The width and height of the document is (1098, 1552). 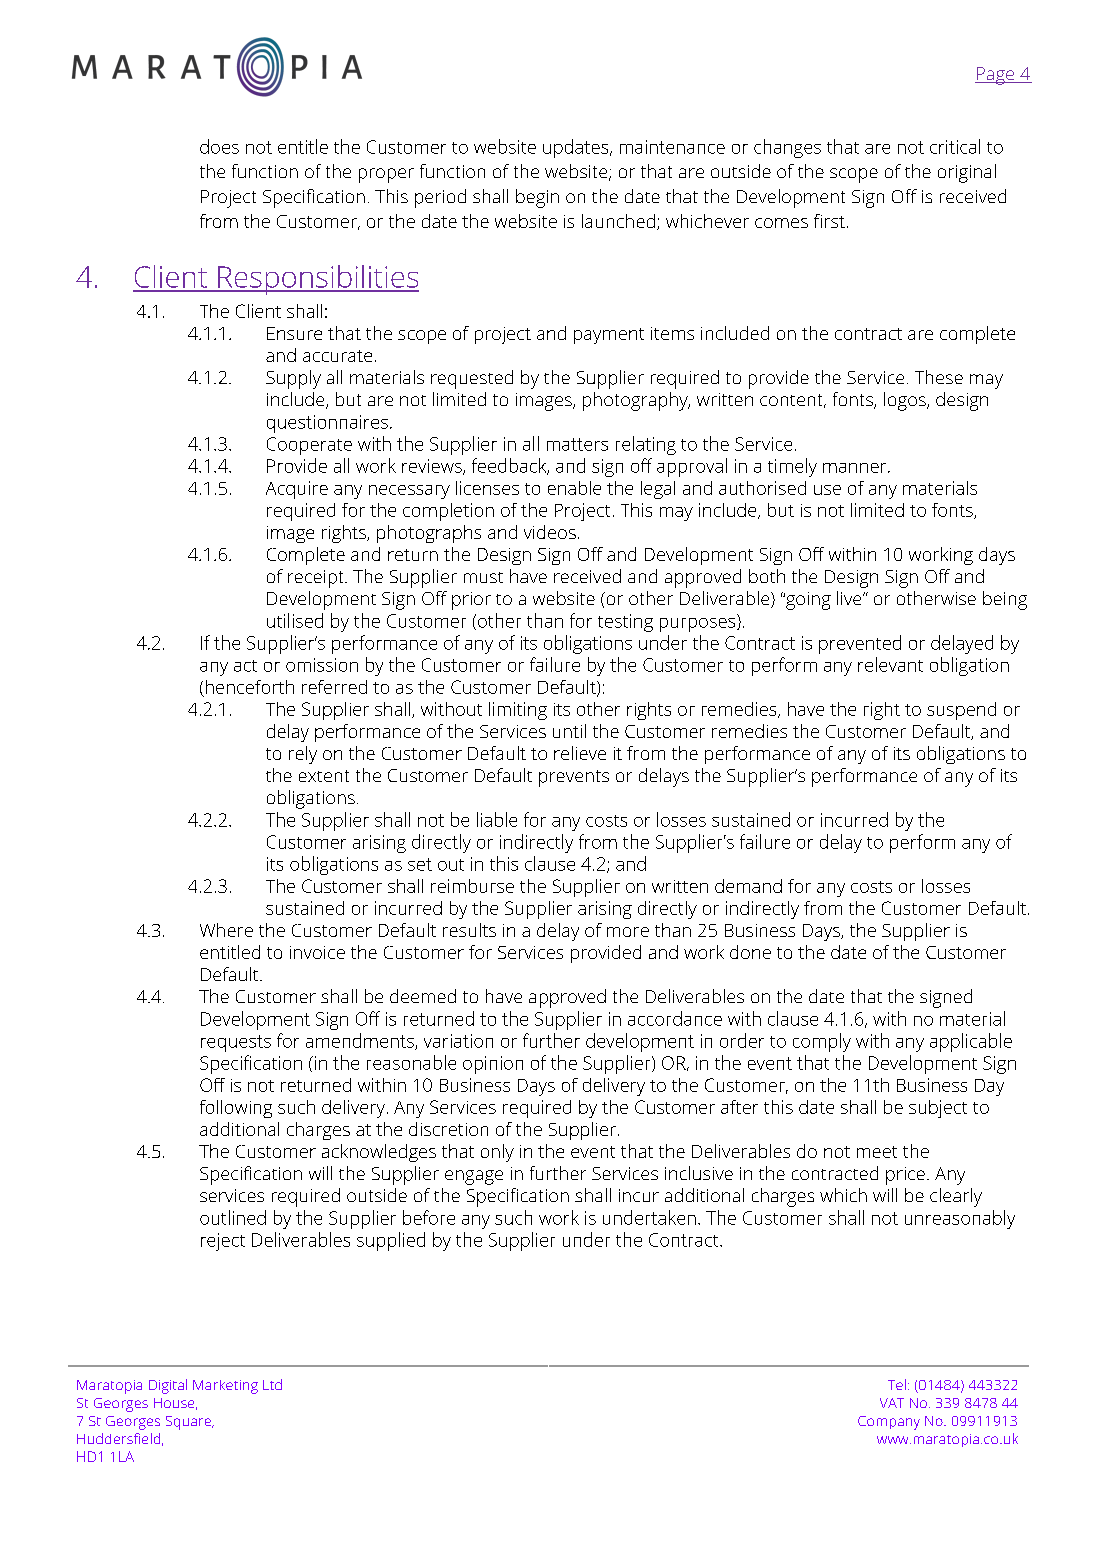 I want to click on maintenance, so click(x=672, y=147).
